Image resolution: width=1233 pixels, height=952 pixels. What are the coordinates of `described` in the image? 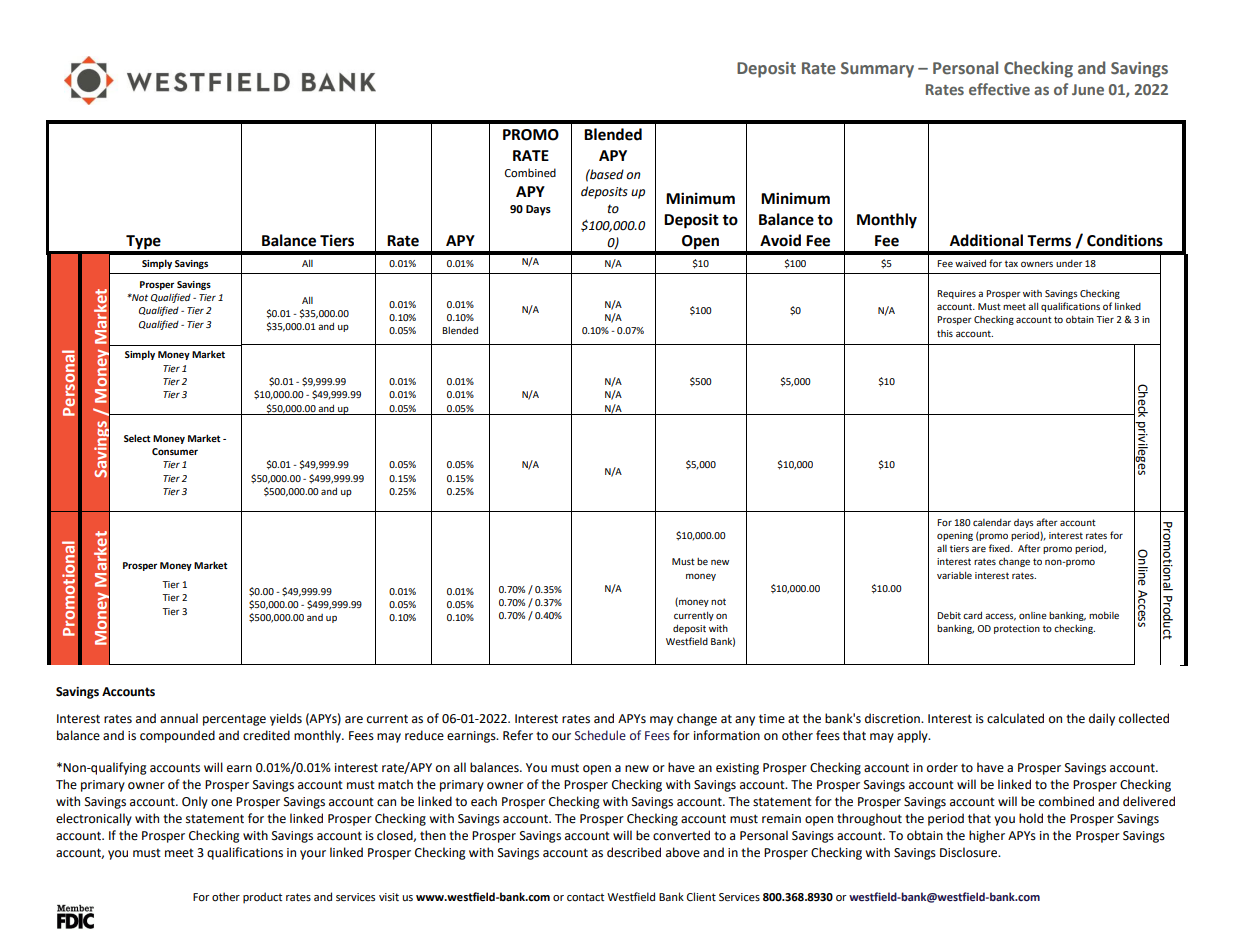 It's located at (634, 852).
